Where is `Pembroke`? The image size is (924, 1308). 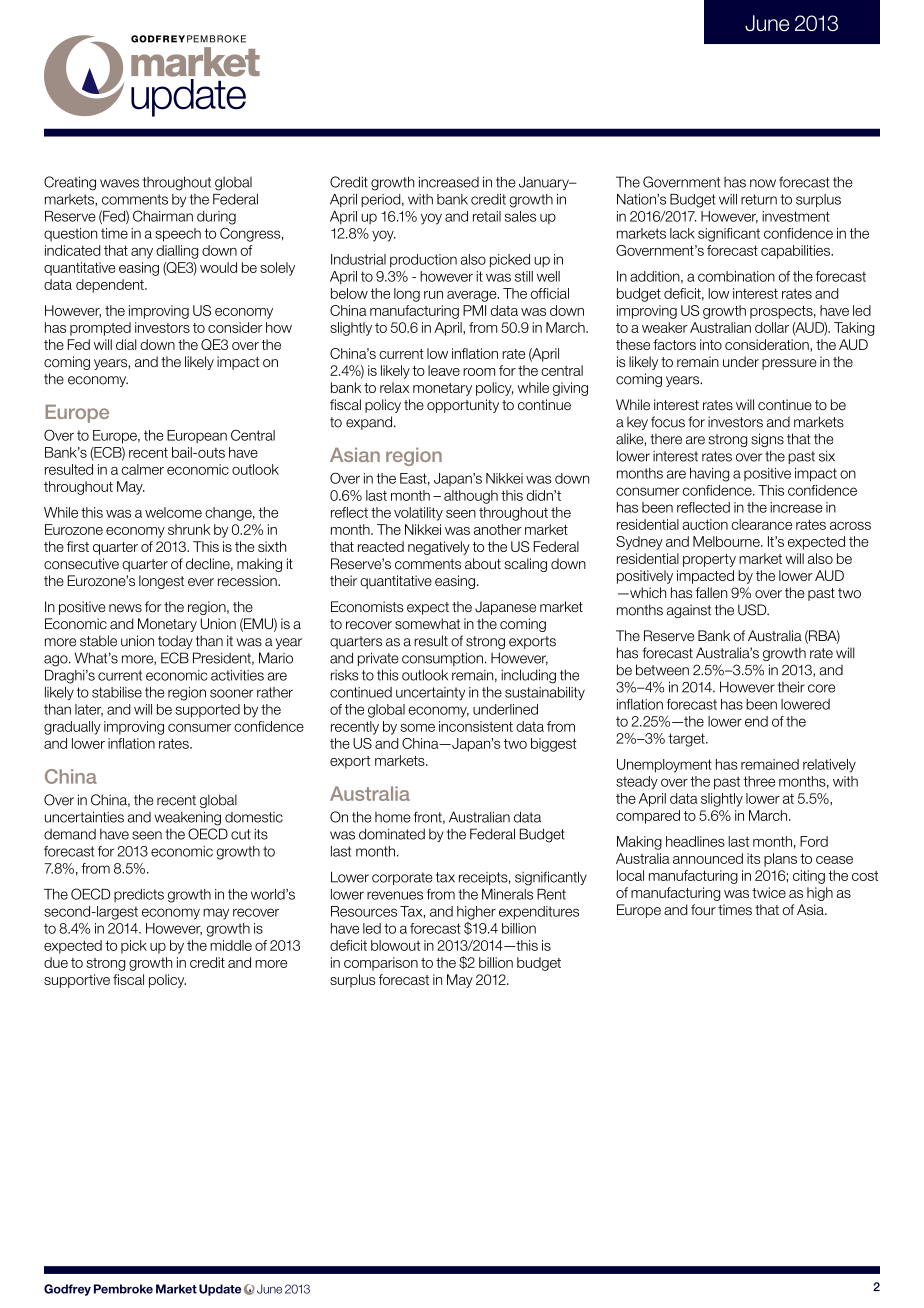 Pembroke is located at coordinates (123, 1289).
